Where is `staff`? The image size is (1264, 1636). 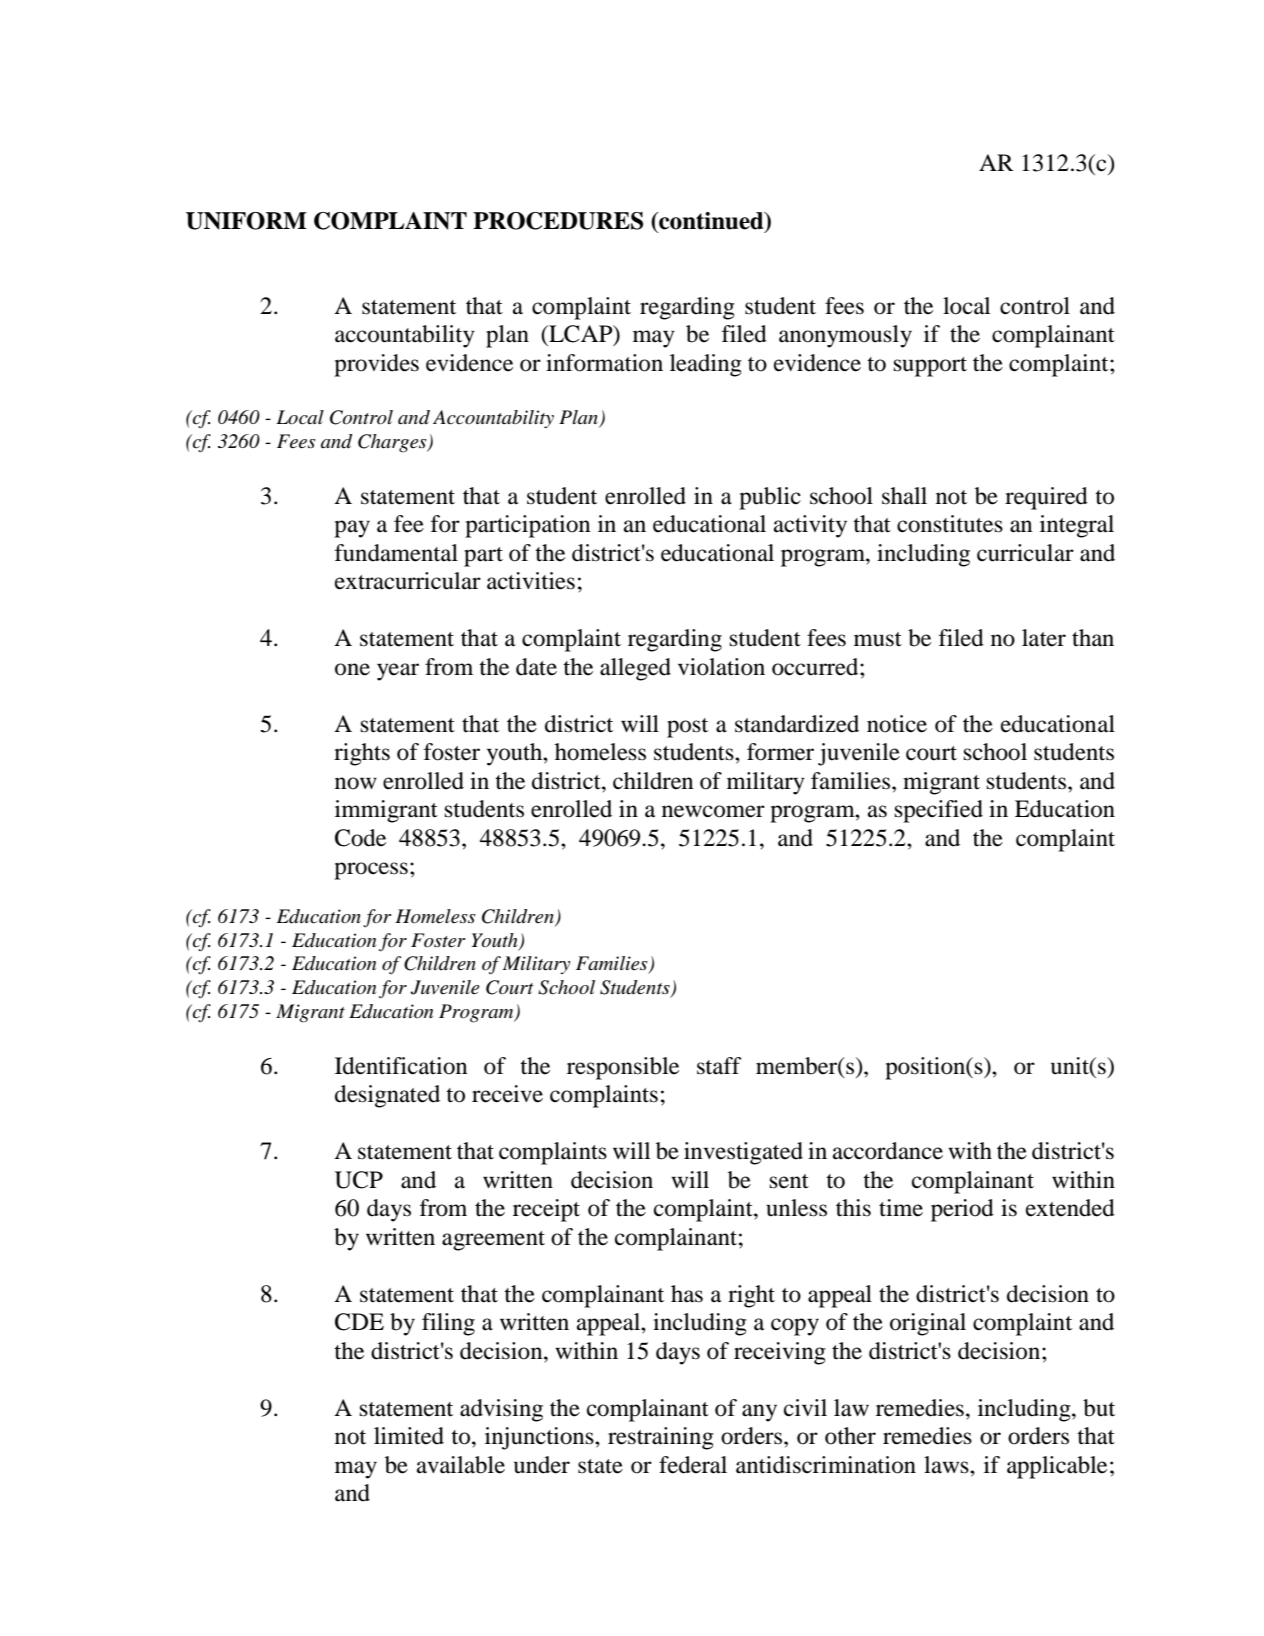
staff is located at coordinates (719, 1066).
